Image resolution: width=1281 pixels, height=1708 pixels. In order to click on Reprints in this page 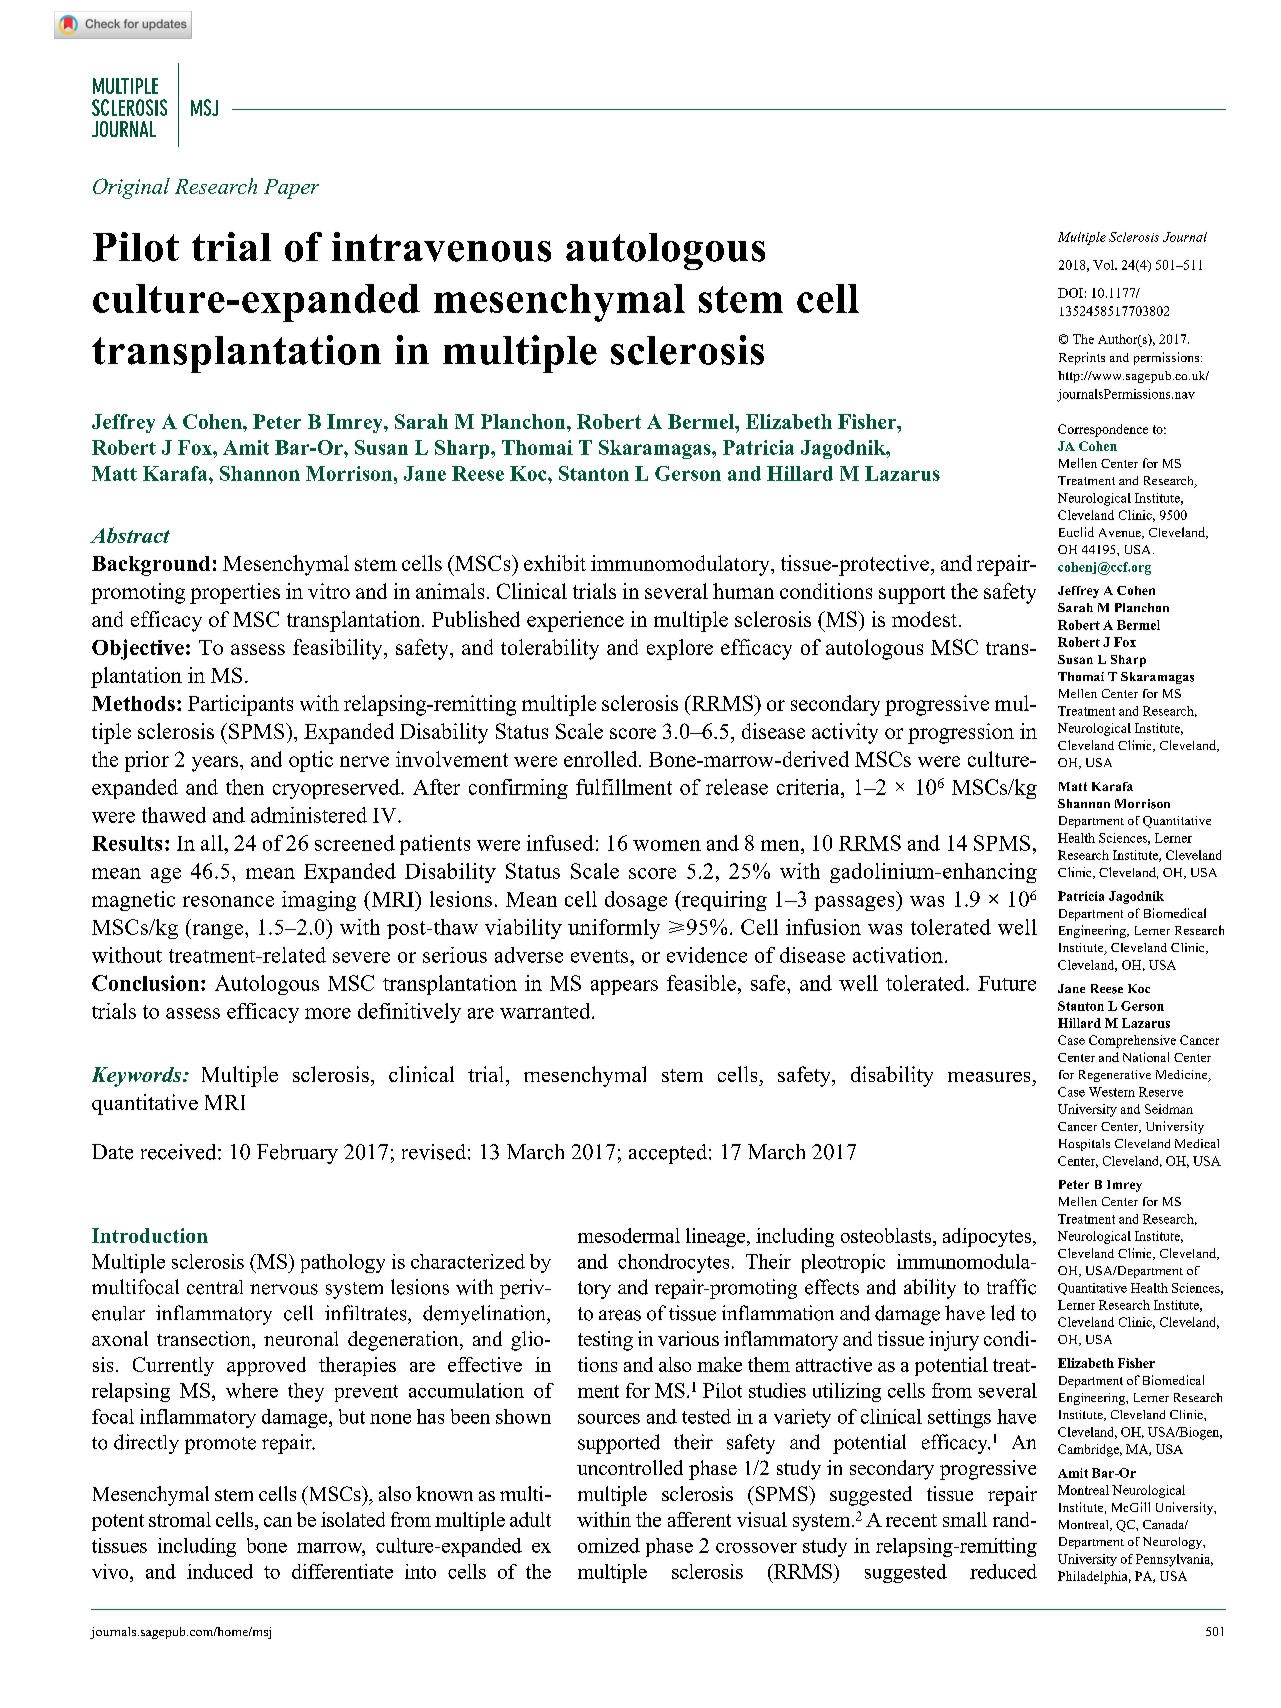, I will do `click(1082, 358)`.
